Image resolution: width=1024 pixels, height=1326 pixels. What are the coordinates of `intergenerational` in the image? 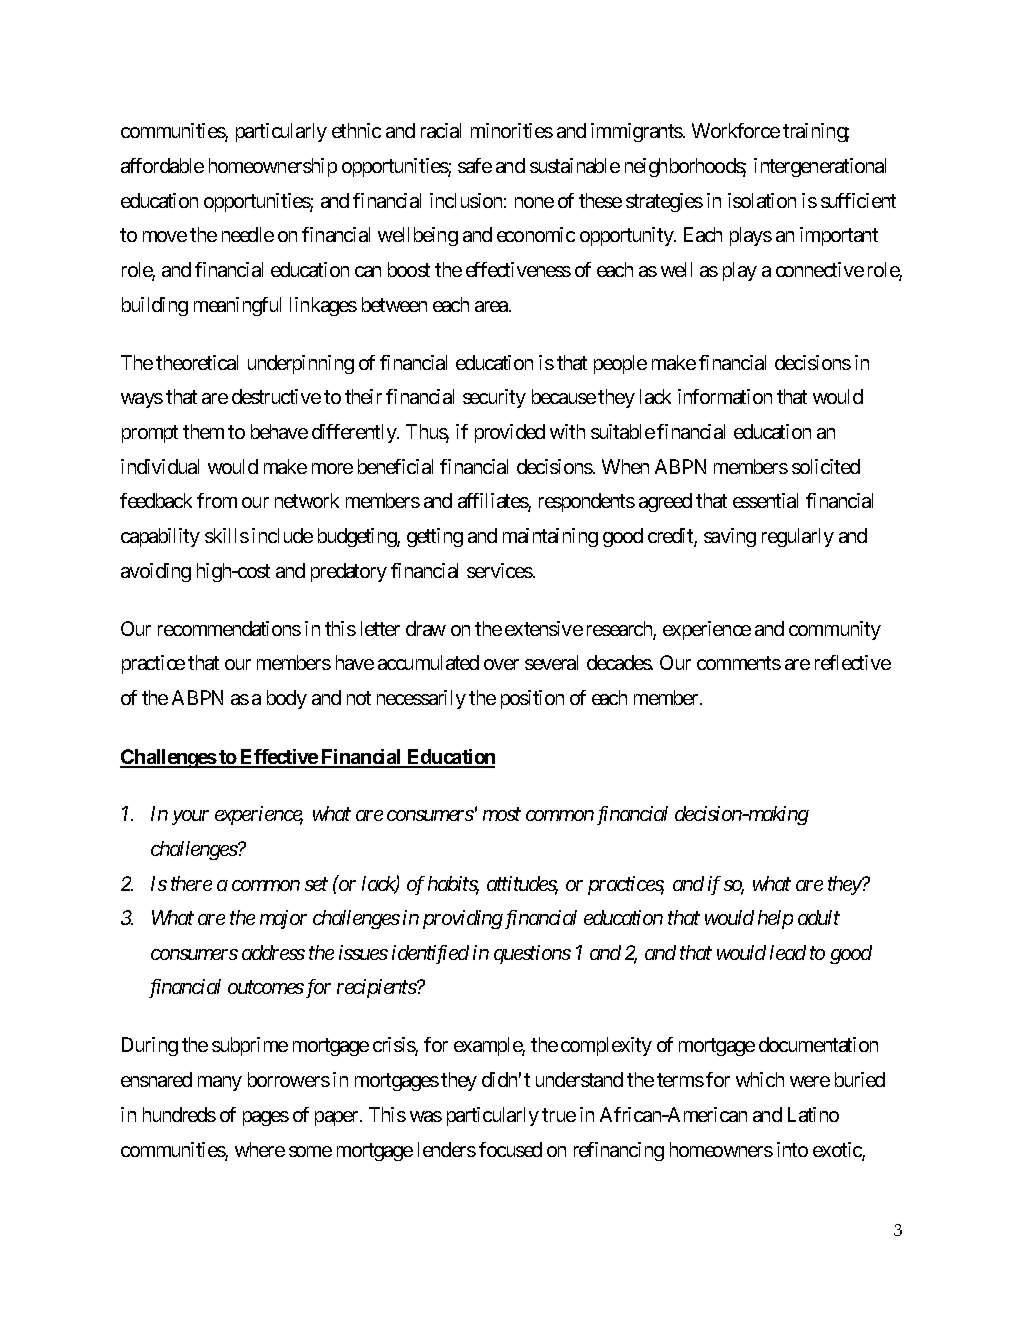 It's located at (820, 167).
